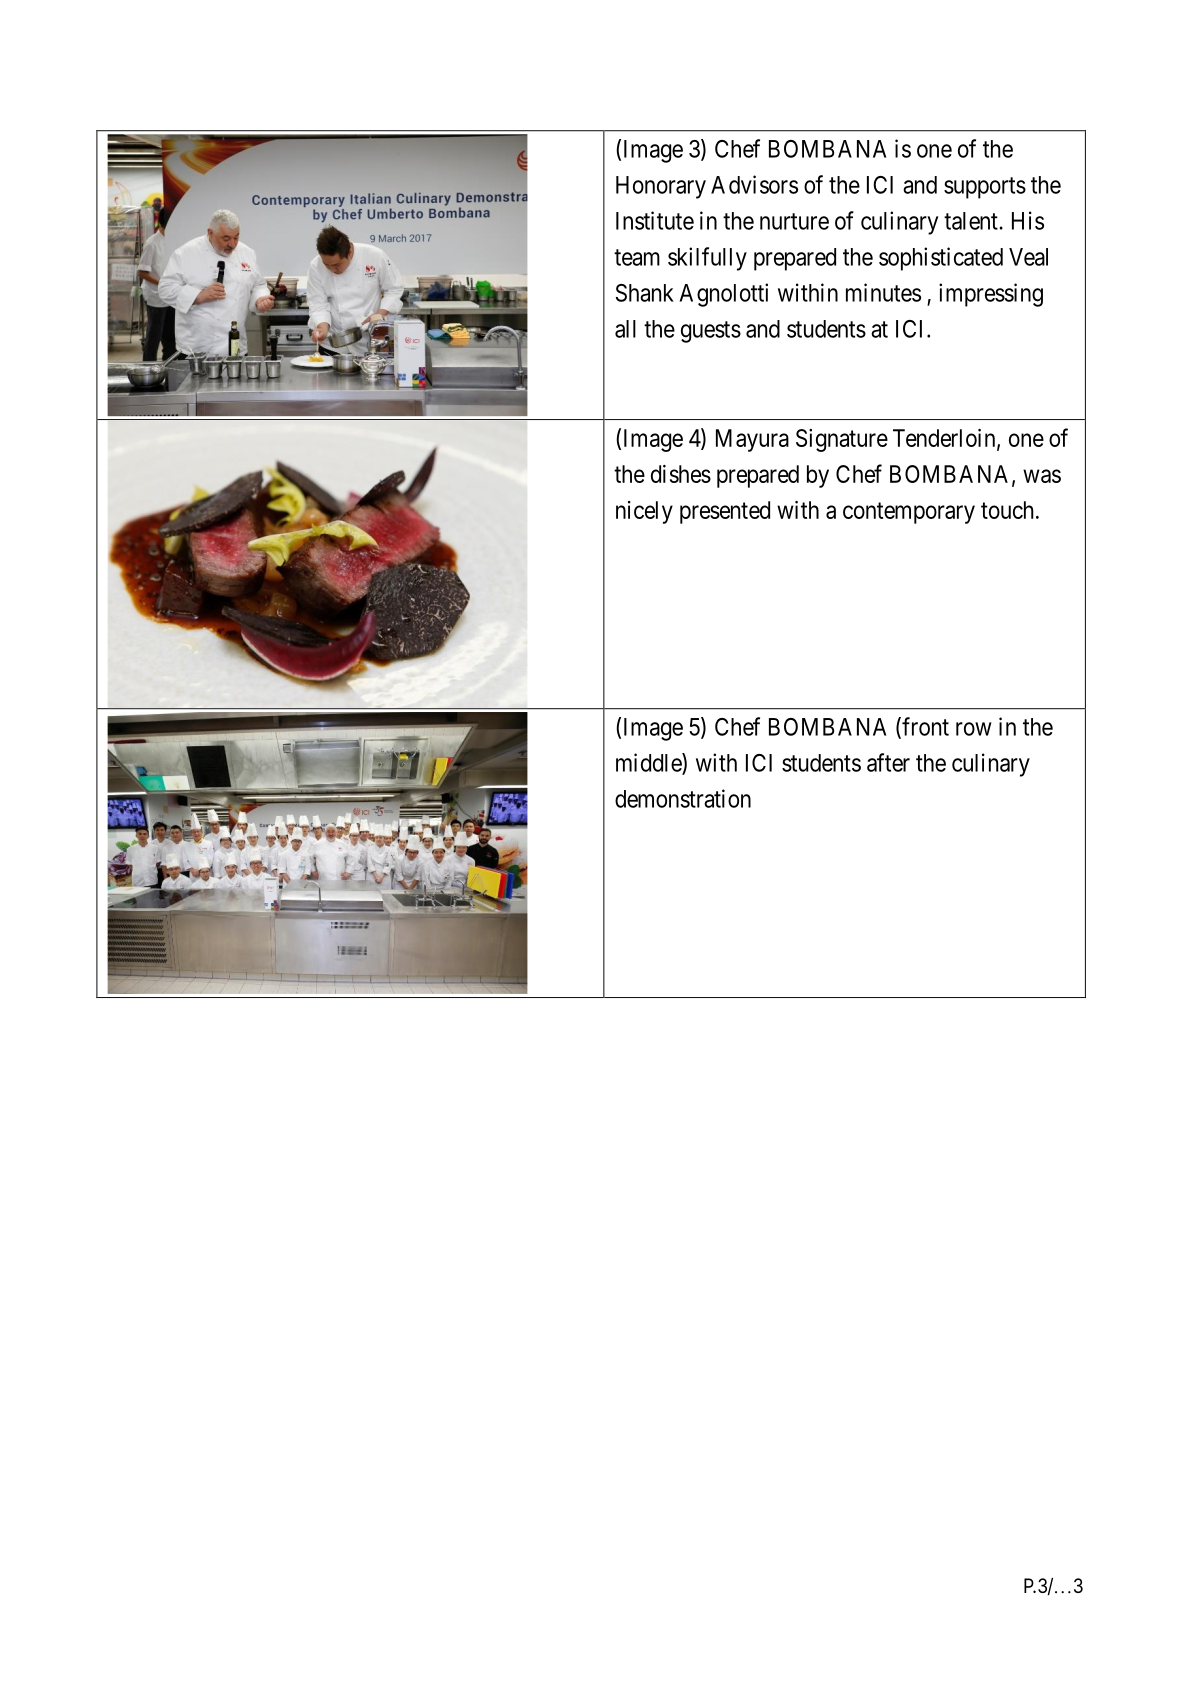 The height and width of the screenshot is (1683, 1190). Describe the element at coordinates (794, 221) in the screenshot. I see `nurture` at that location.
